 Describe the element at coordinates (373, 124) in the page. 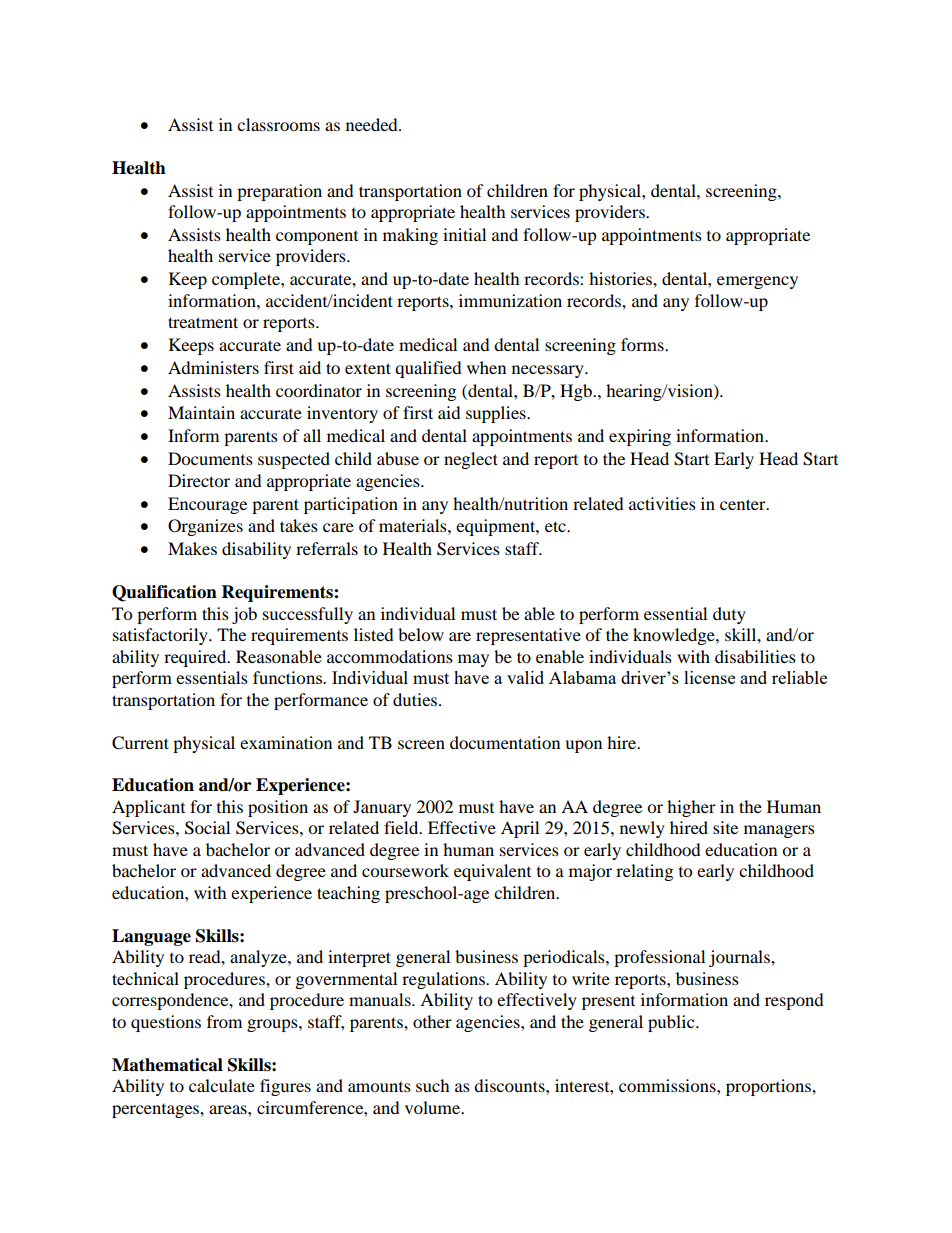

I see `needed` at that location.
